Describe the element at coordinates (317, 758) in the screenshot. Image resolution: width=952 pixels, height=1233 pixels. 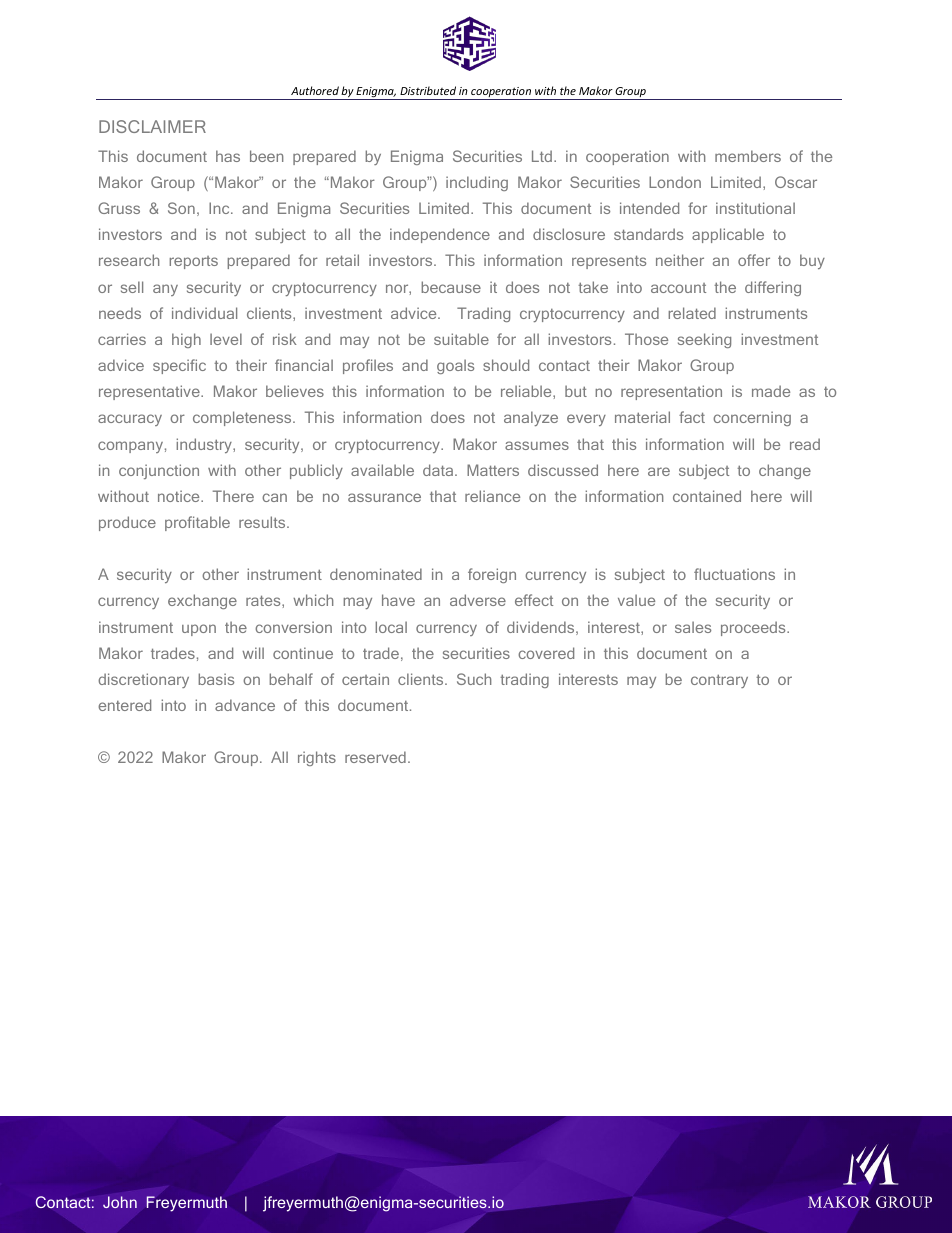
I see `rights` at that location.
